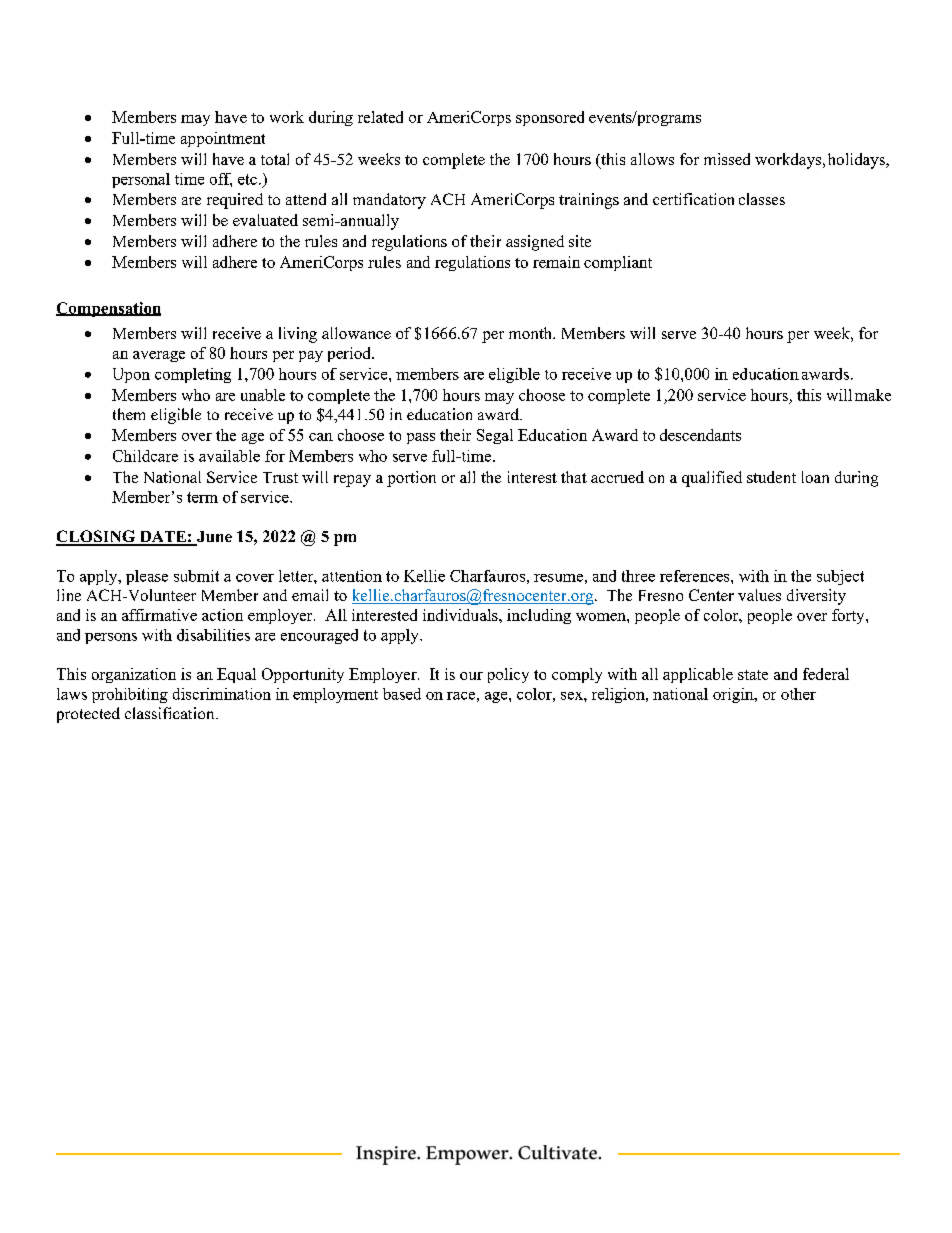 The image size is (952, 1233). What do you see at coordinates (495, 436) in the screenshot?
I see `Segal` at bounding box center [495, 436].
